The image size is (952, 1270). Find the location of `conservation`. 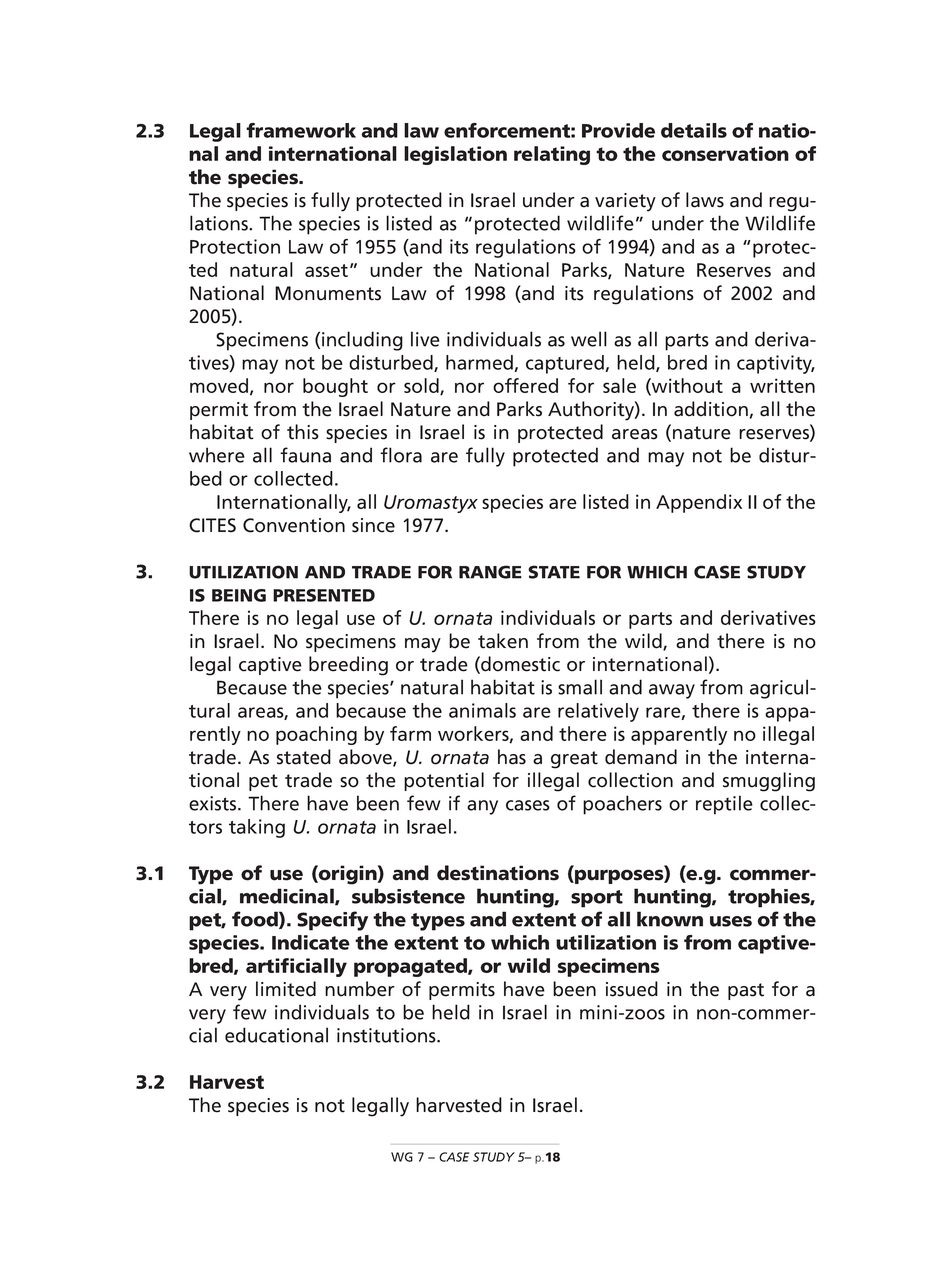

conservation is located at coordinates (725, 153).
